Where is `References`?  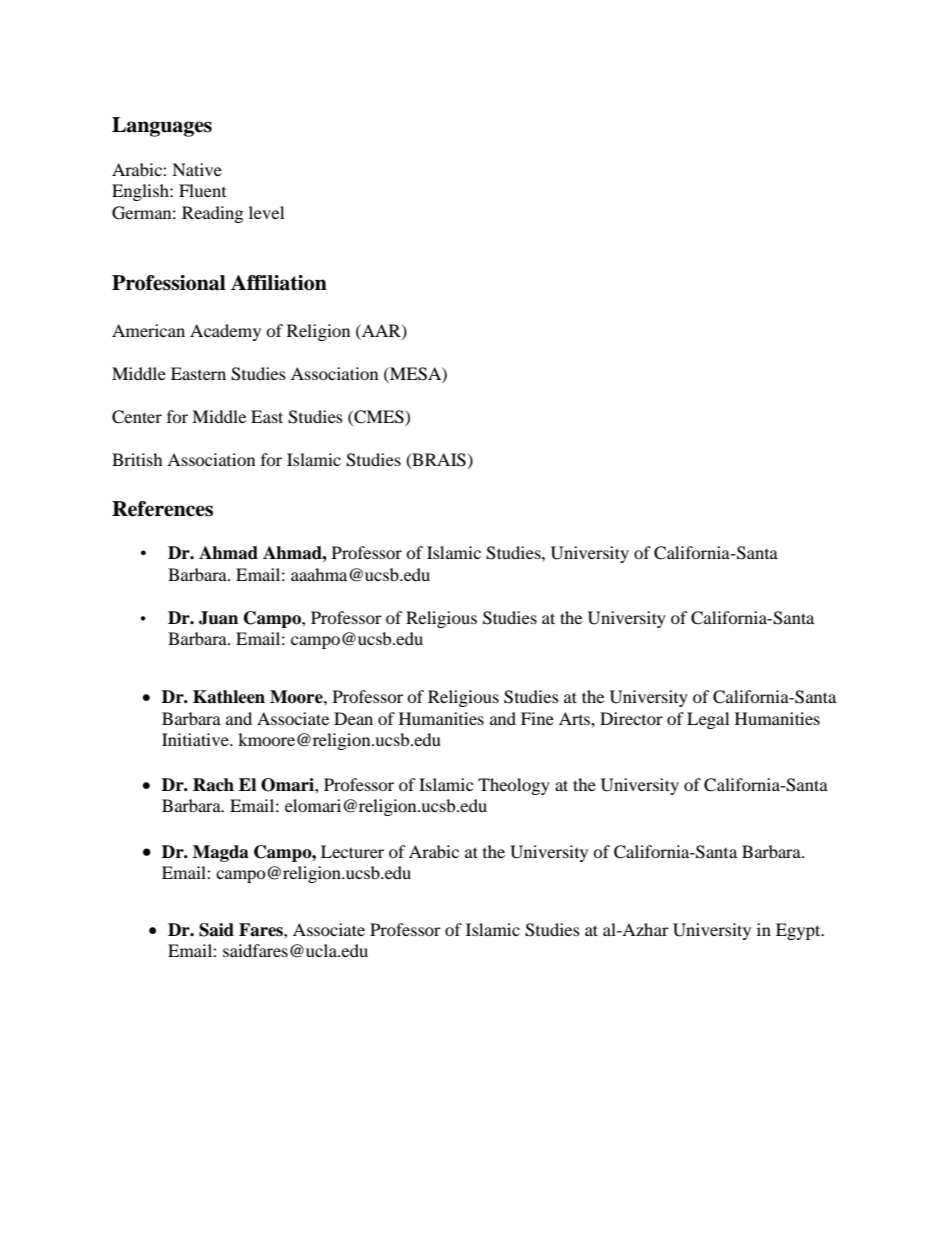
References is located at coordinates (162, 509).
